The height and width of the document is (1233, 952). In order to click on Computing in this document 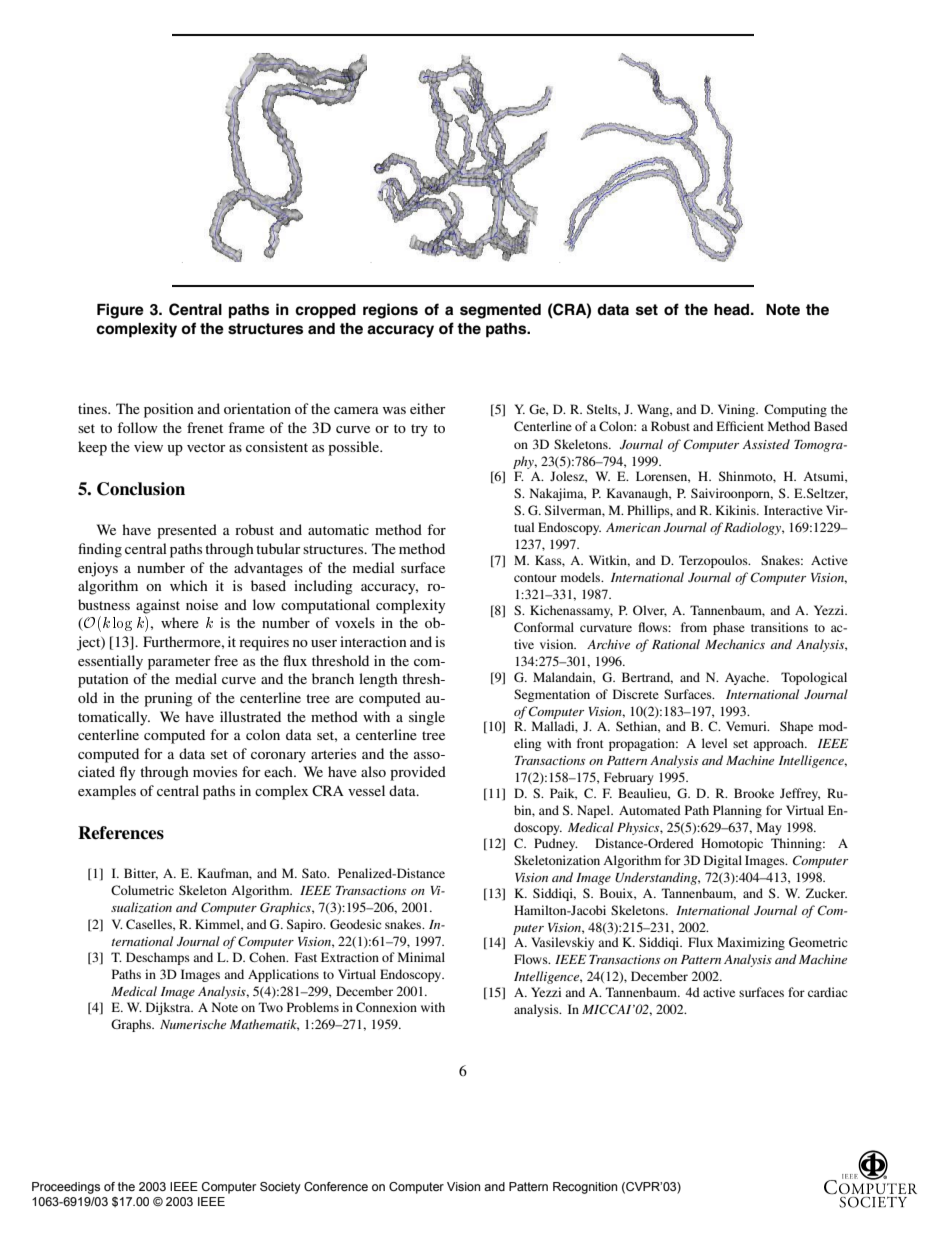, I will do `click(795, 410)`.
